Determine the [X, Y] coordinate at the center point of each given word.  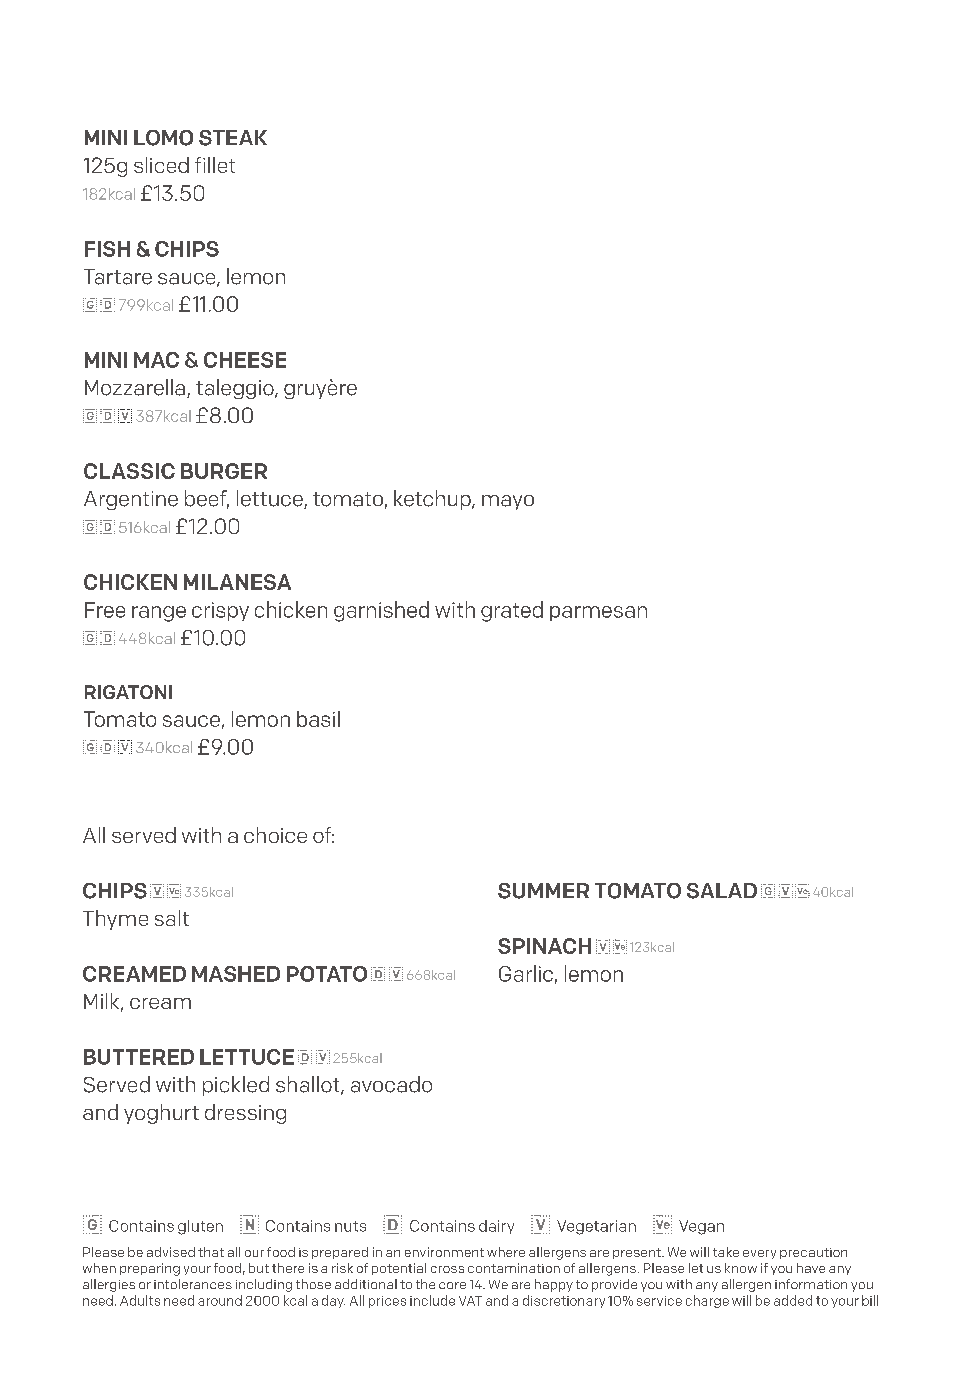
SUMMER [543, 891]
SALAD [722, 891]
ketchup [433, 500]
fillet [215, 165]
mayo [508, 502]
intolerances [193, 1284]
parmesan [598, 613]
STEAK [233, 138]
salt [172, 918]
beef [207, 499]
